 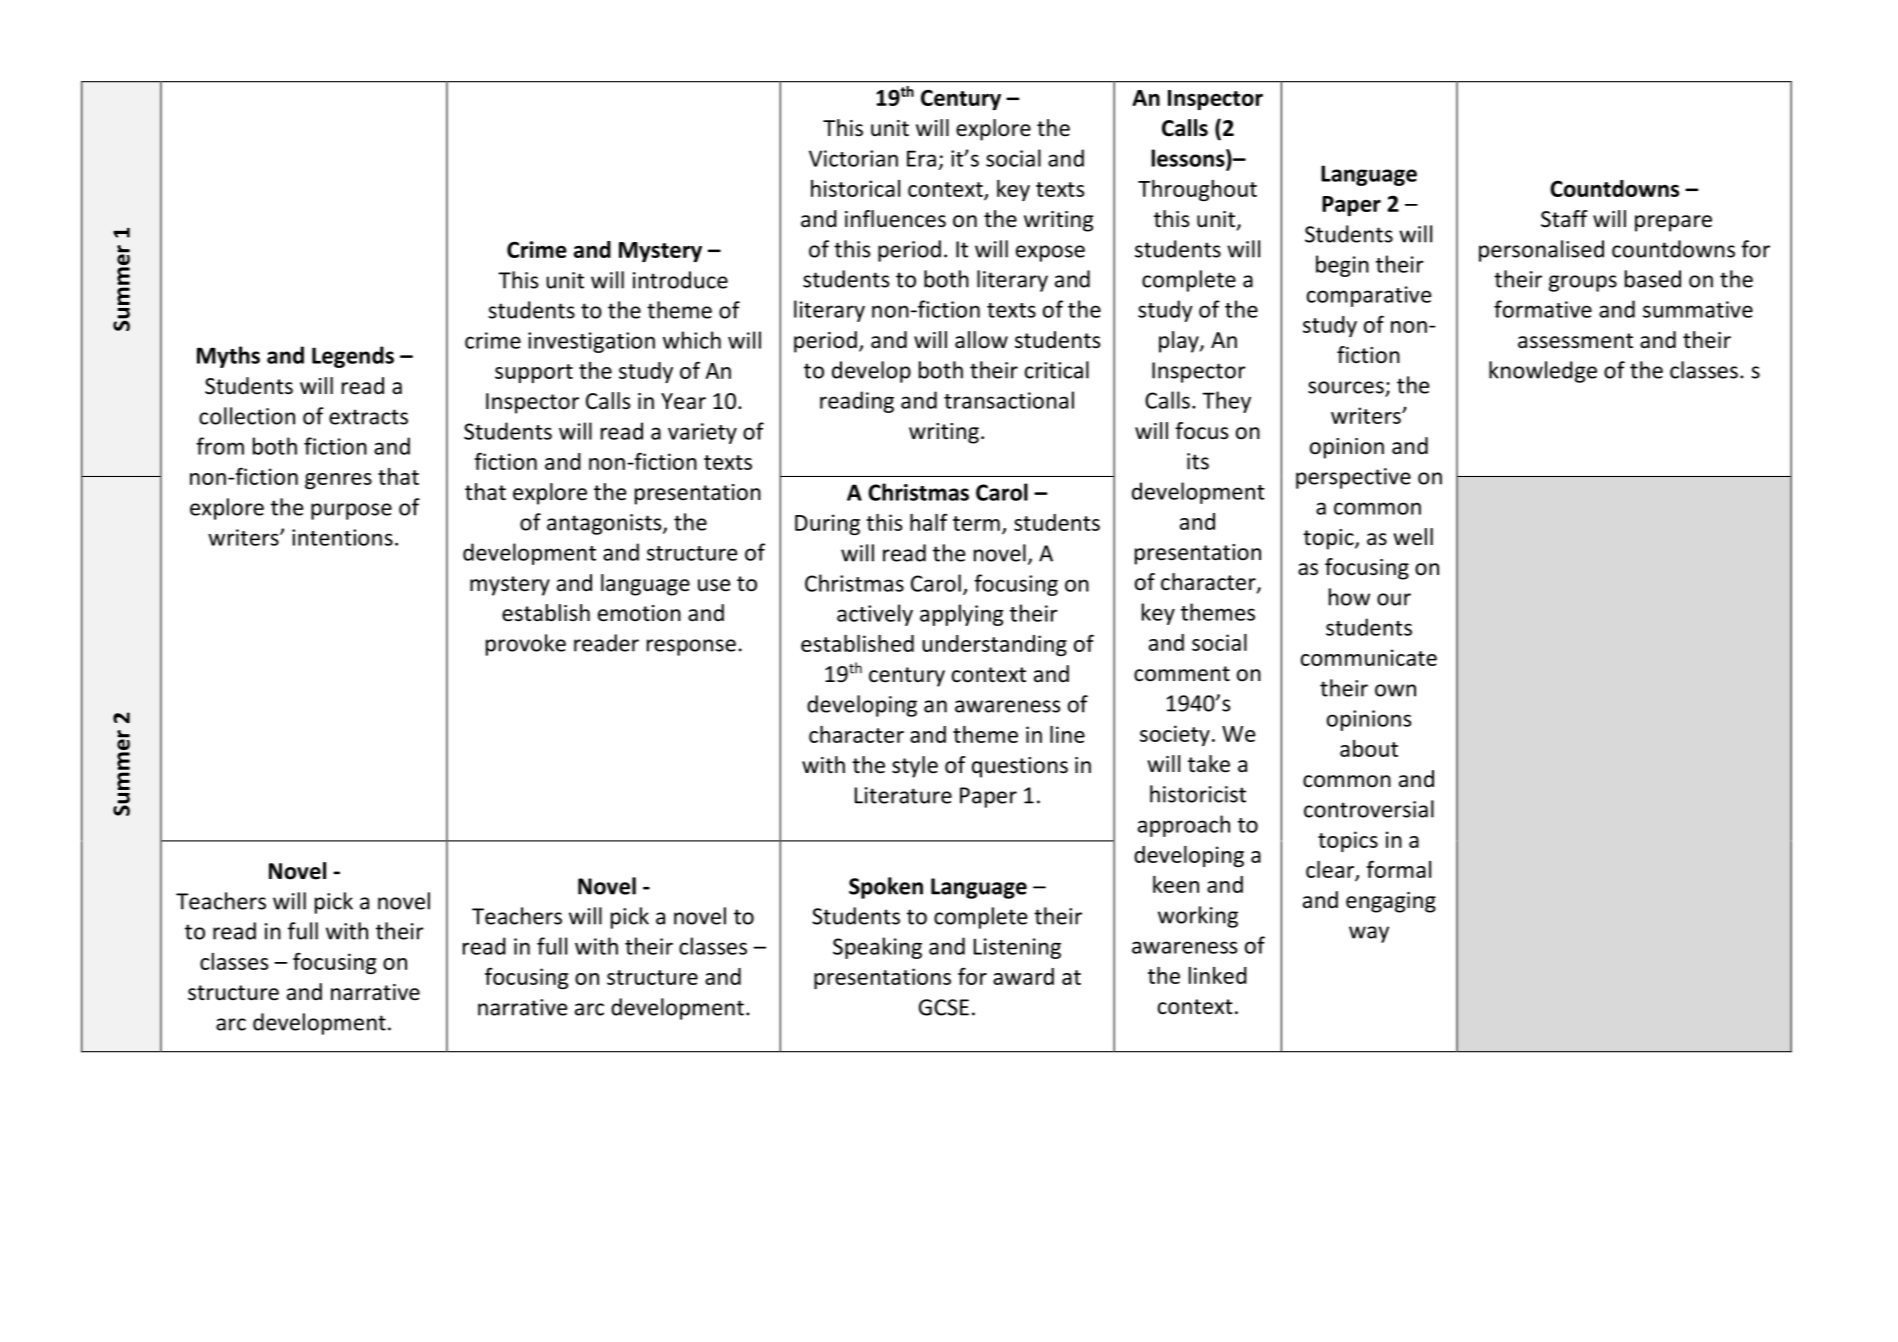 I want to click on Legends, so click(x=353, y=357).
